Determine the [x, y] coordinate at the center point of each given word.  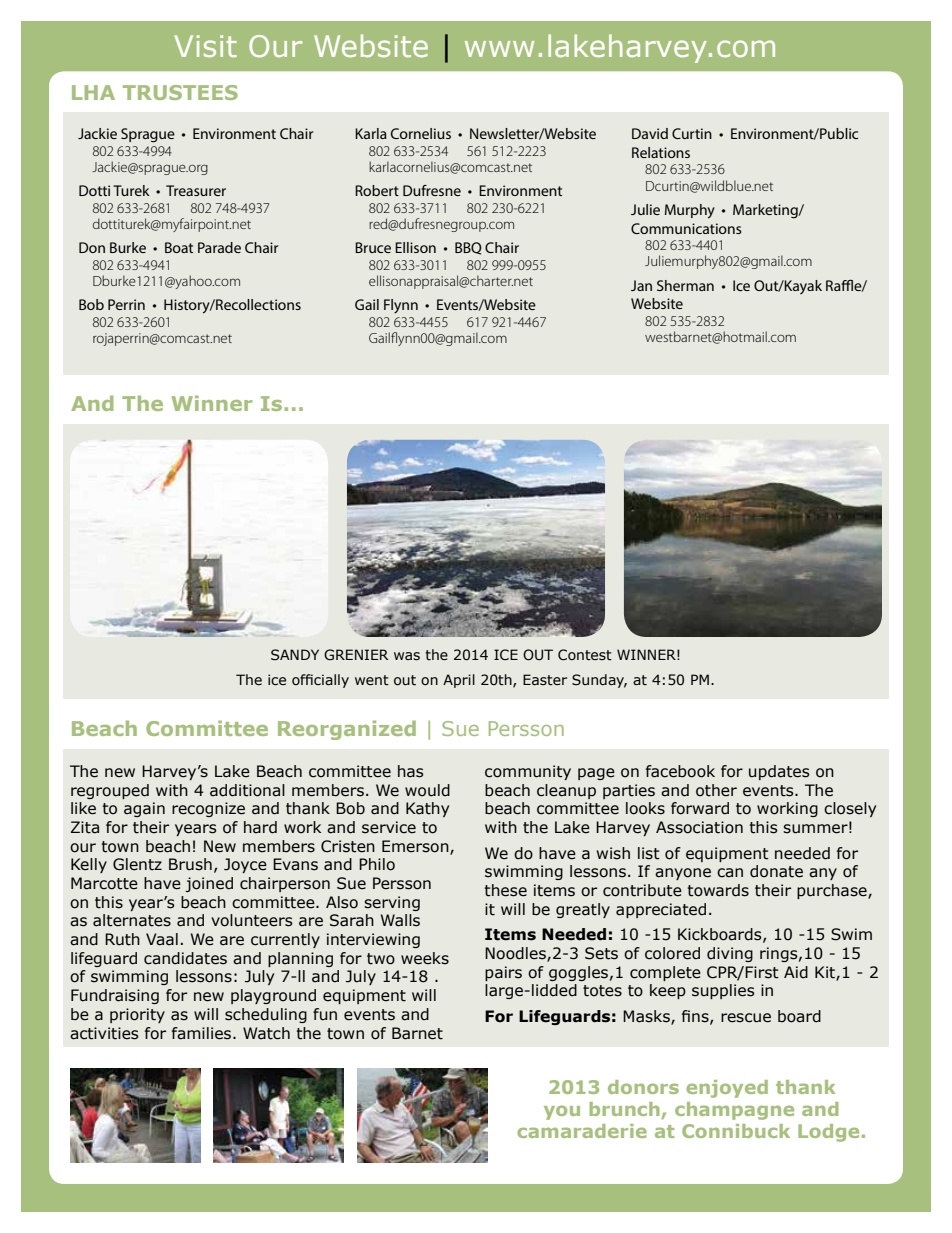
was [407, 656]
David [650, 133]
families [203, 1033]
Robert [377, 190]
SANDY [295, 655]
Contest [585, 655]
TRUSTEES [180, 92]
